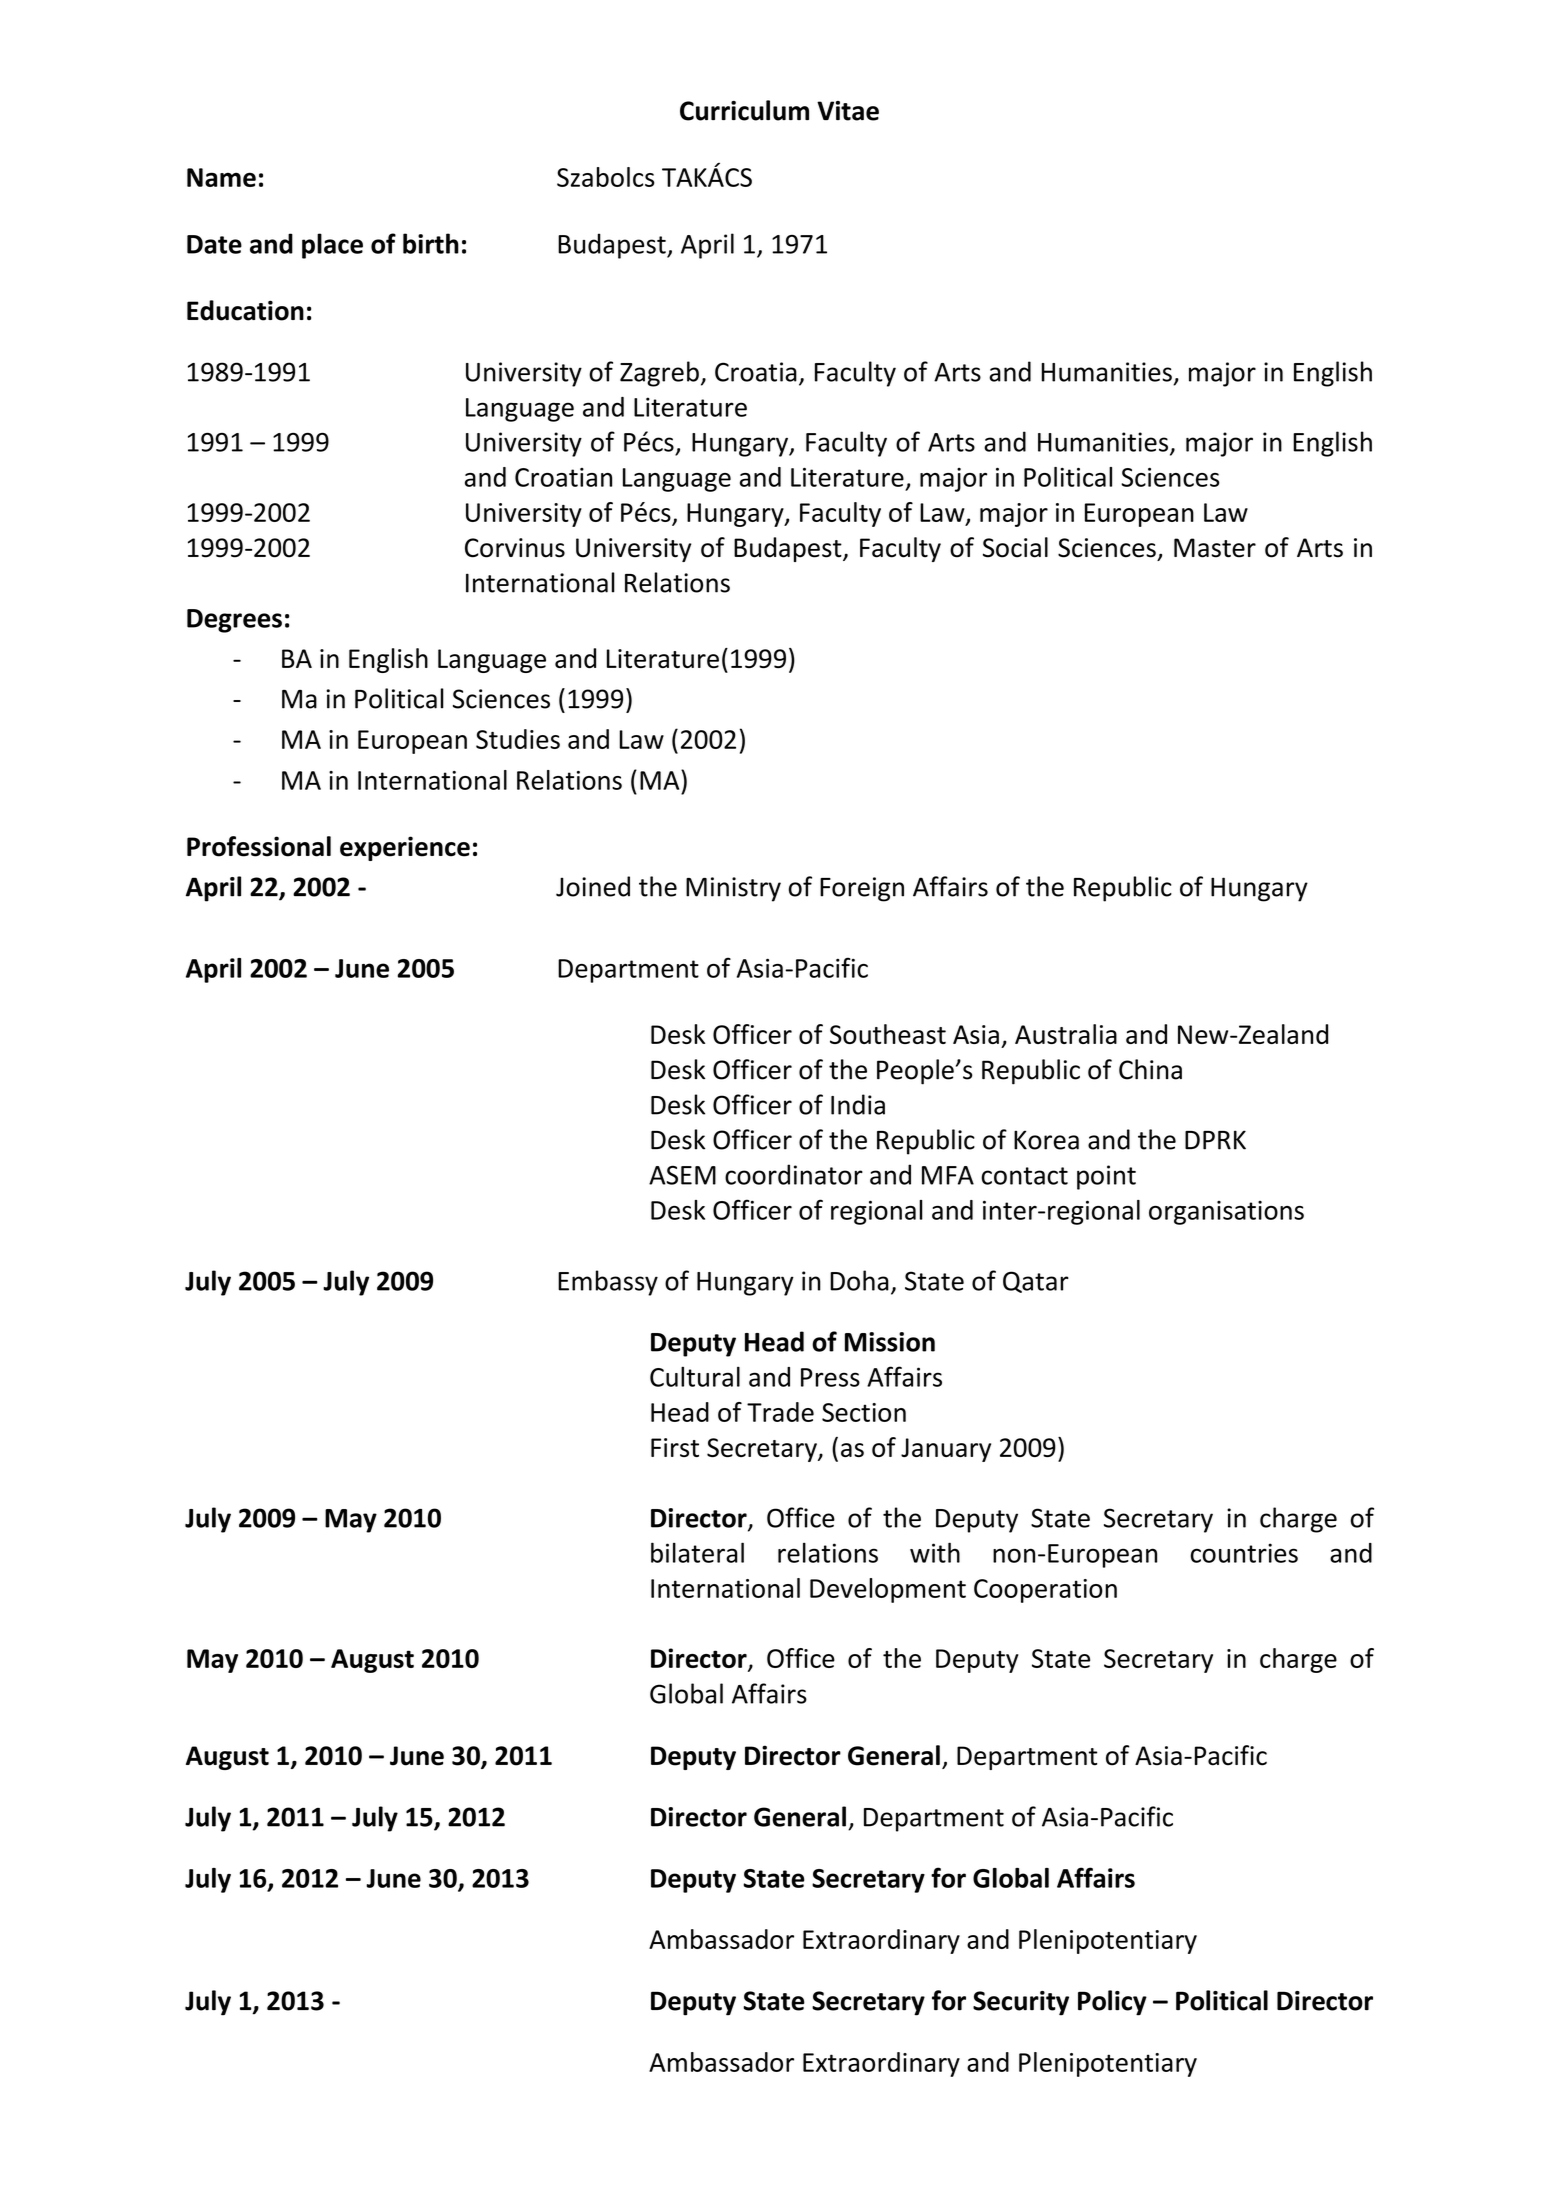 The width and height of the screenshot is (1559, 2205). Describe the element at coordinates (744, 110) in the screenshot. I see `Curriculum` at that location.
